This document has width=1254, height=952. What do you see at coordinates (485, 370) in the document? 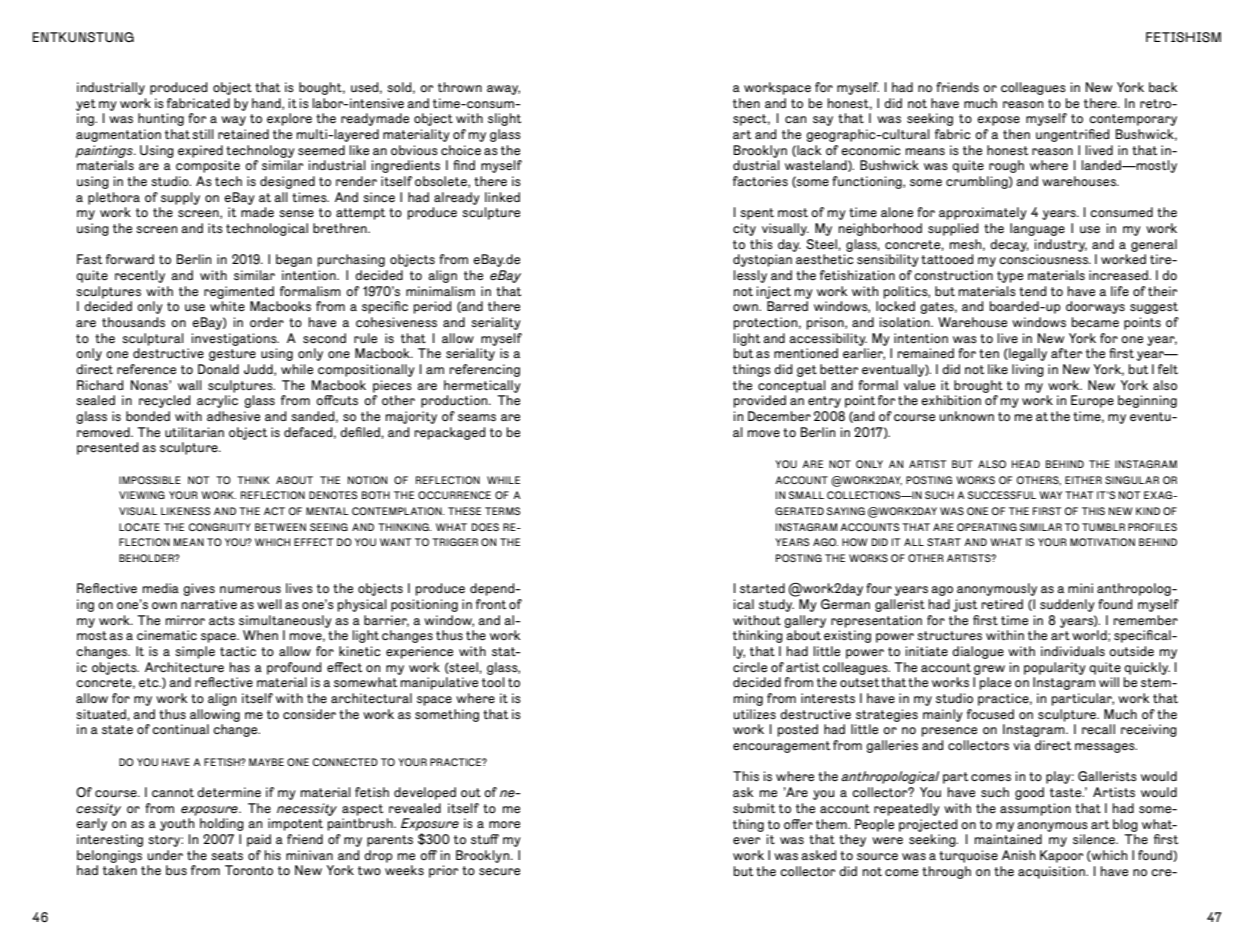
I see `referencing` at bounding box center [485, 370].
